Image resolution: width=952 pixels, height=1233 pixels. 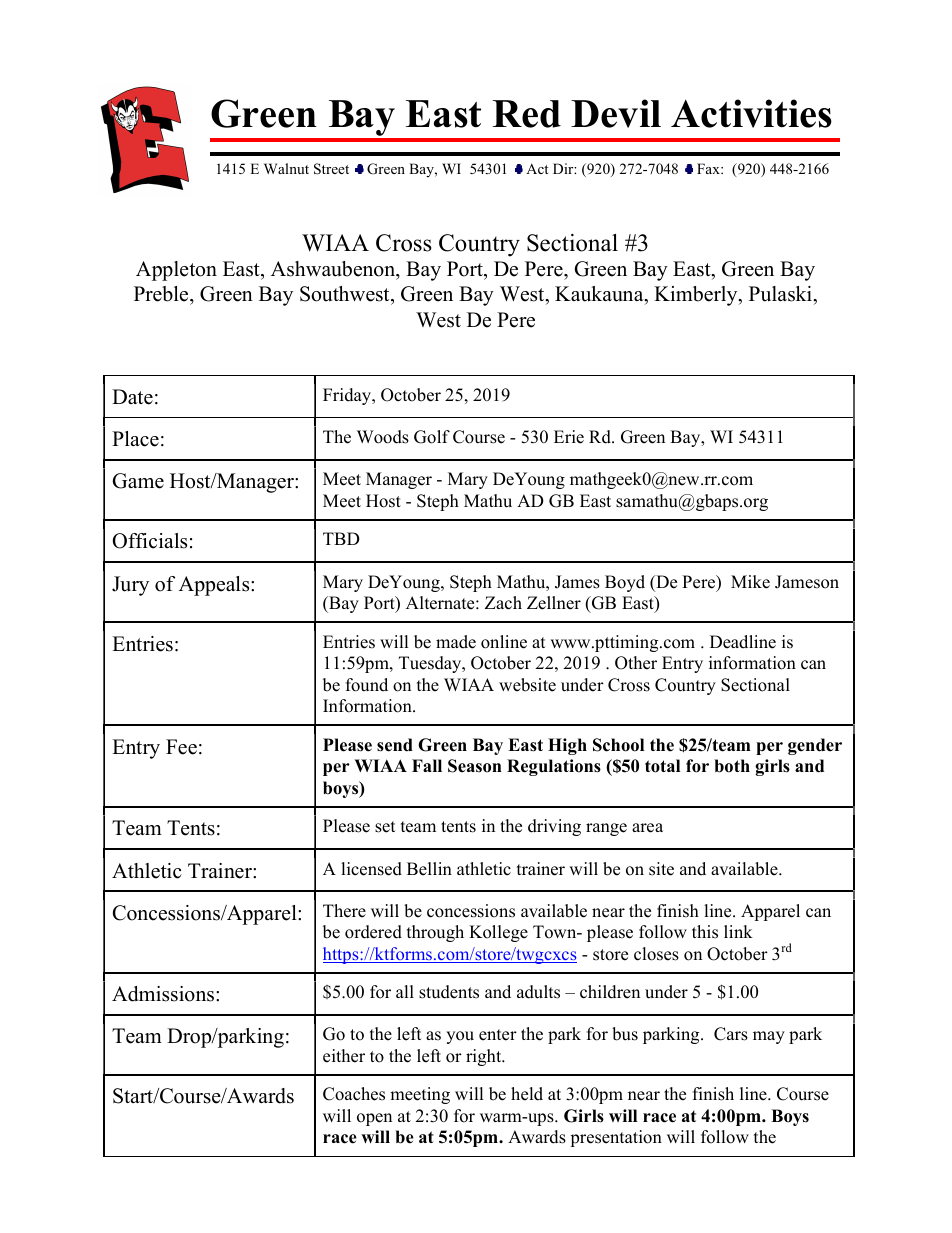 I want to click on Street, so click(x=331, y=169).
